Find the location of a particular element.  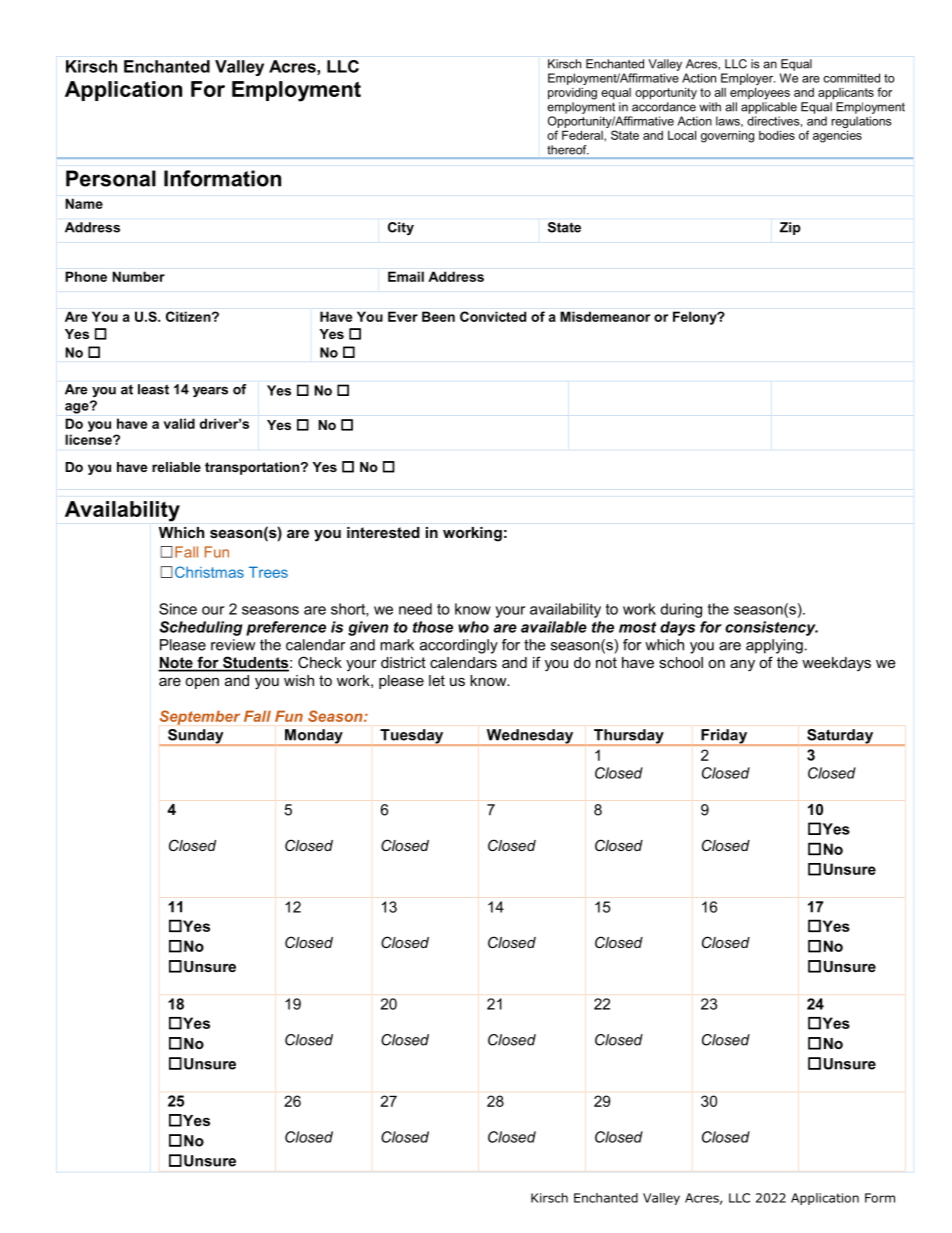

Zip is located at coordinates (790, 228).
